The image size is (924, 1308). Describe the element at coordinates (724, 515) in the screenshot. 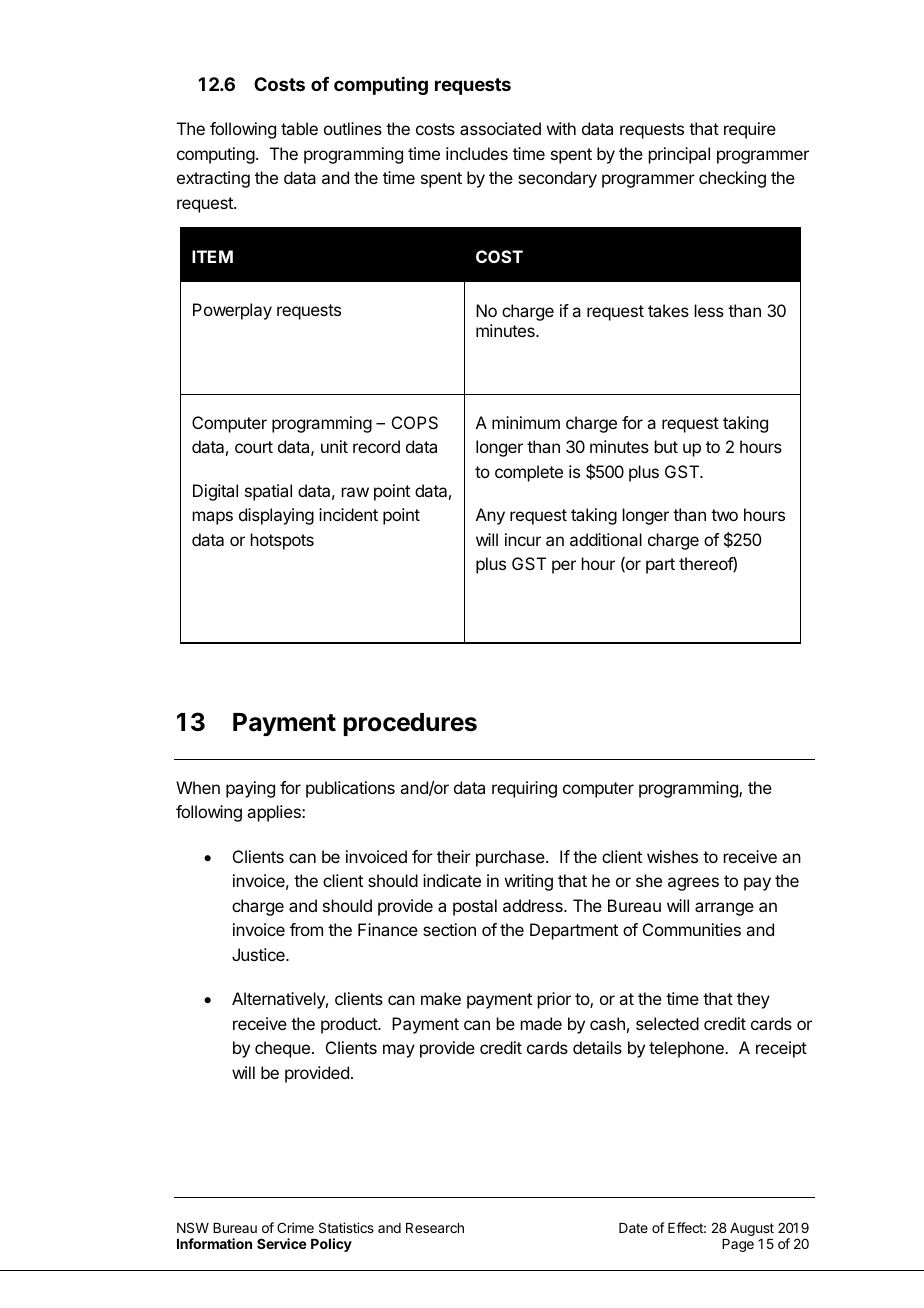

I see `two` at that location.
